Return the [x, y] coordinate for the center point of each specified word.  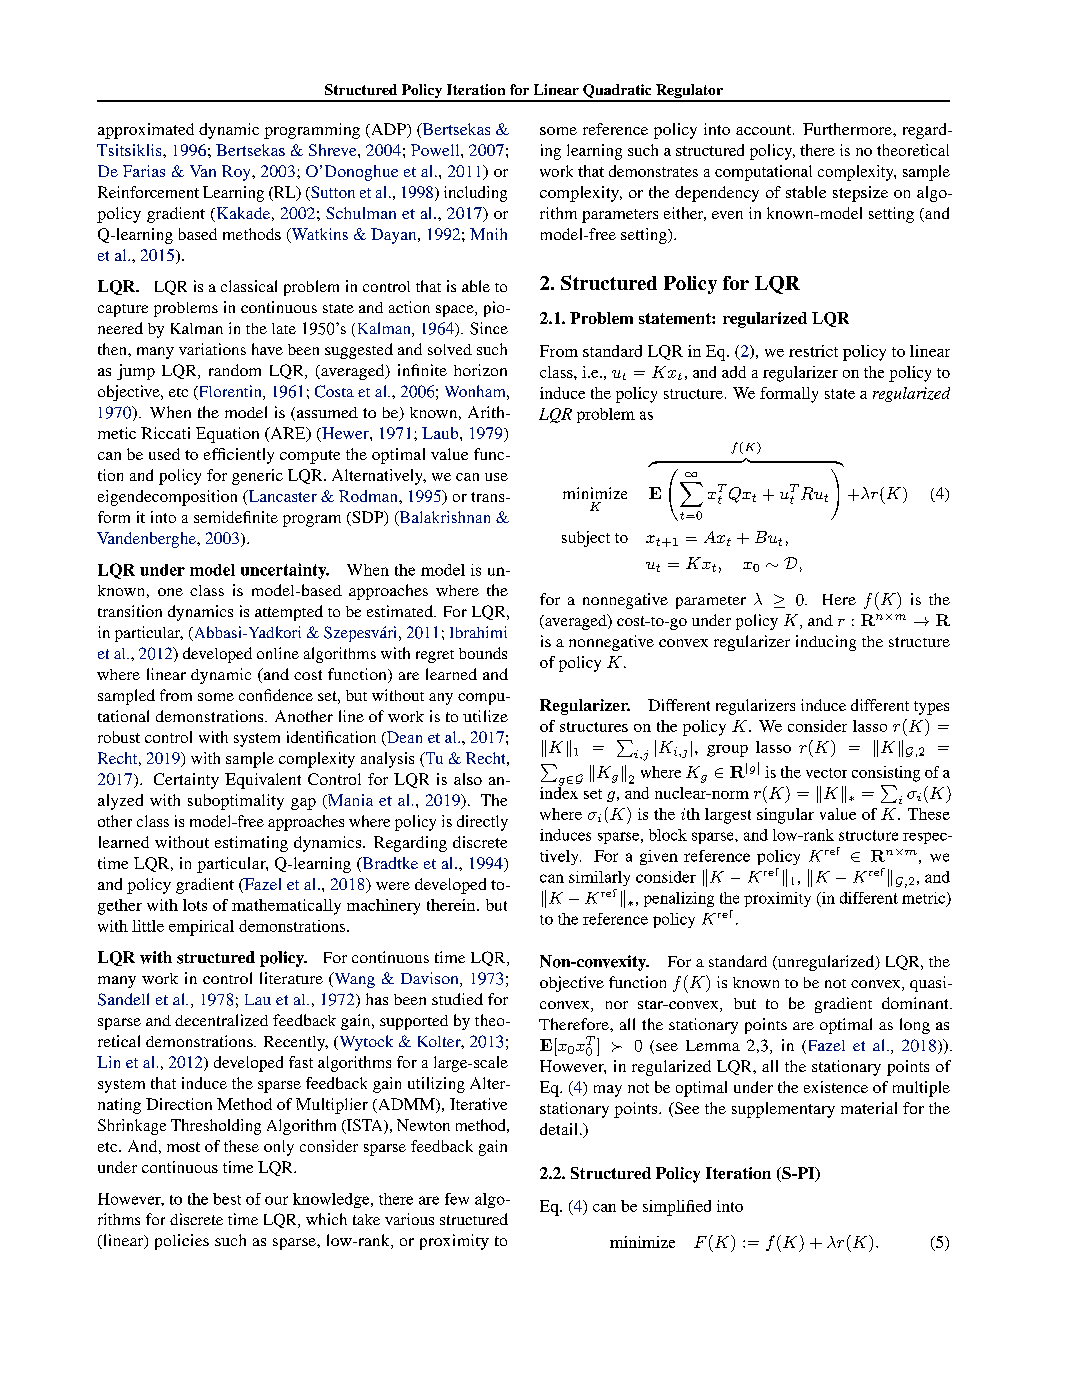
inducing [826, 643]
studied [457, 999]
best [227, 1199]
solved [450, 349]
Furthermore [848, 129]
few [457, 1199]
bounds [483, 653]
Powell [436, 150]
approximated [146, 131]
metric [925, 899]
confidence [276, 695]
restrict [813, 351]
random [235, 370]
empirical [201, 928]
